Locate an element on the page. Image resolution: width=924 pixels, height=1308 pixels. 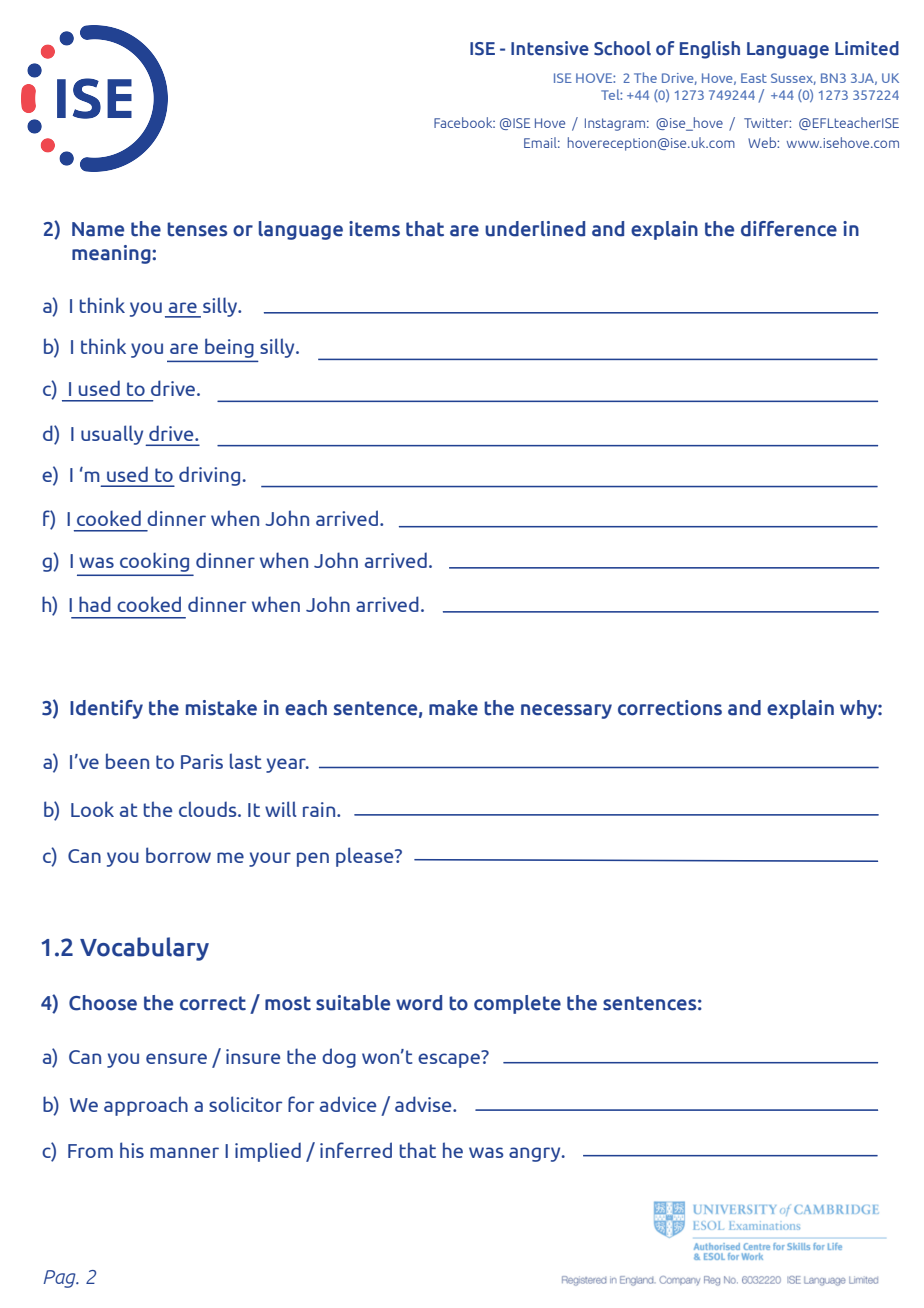
Intensive is located at coordinates (550, 48).
